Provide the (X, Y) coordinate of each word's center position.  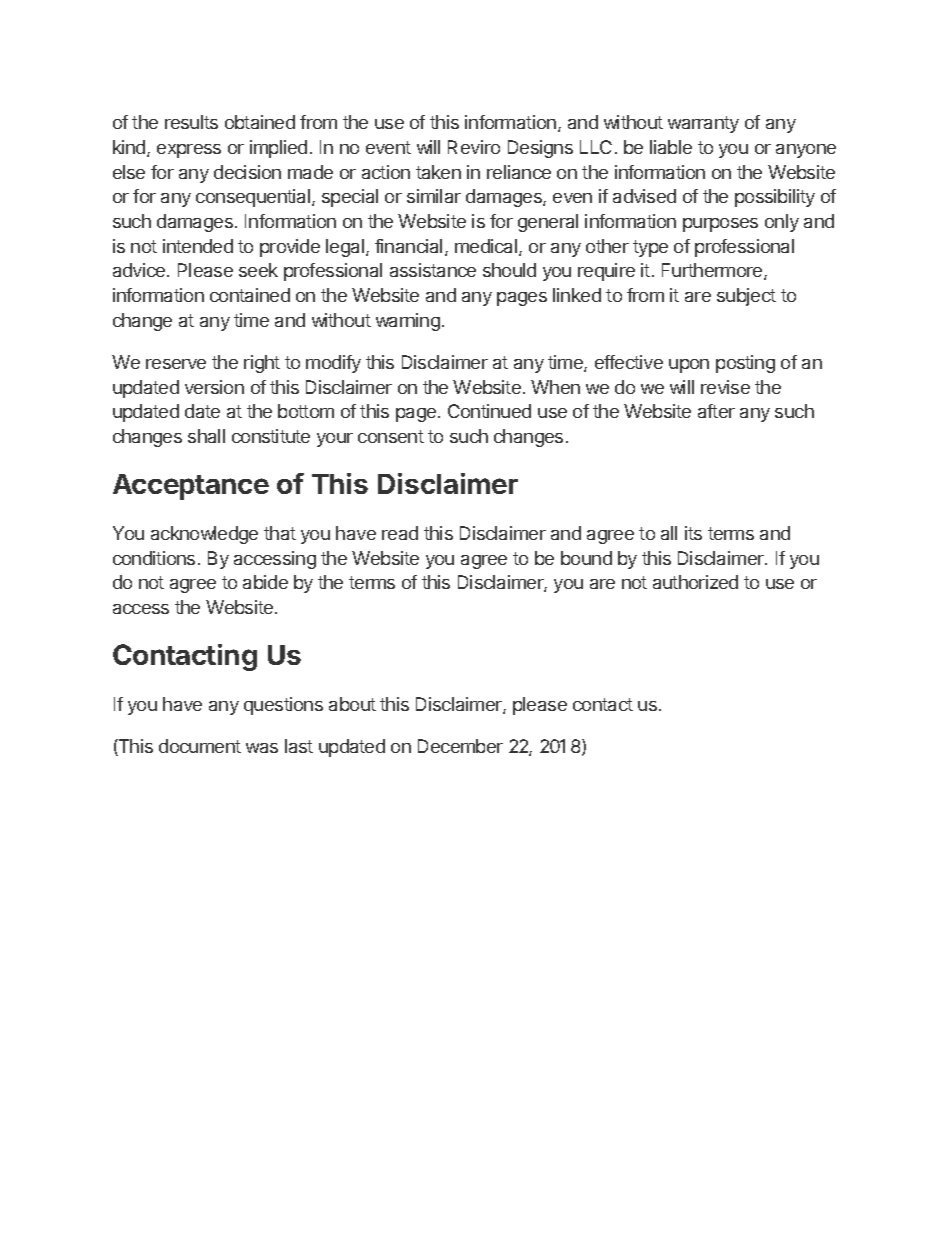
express (189, 151)
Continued (489, 411)
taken (438, 172)
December (460, 746)
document (200, 746)
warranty (703, 124)
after (716, 411)
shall (206, 436)
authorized (695, 582)
